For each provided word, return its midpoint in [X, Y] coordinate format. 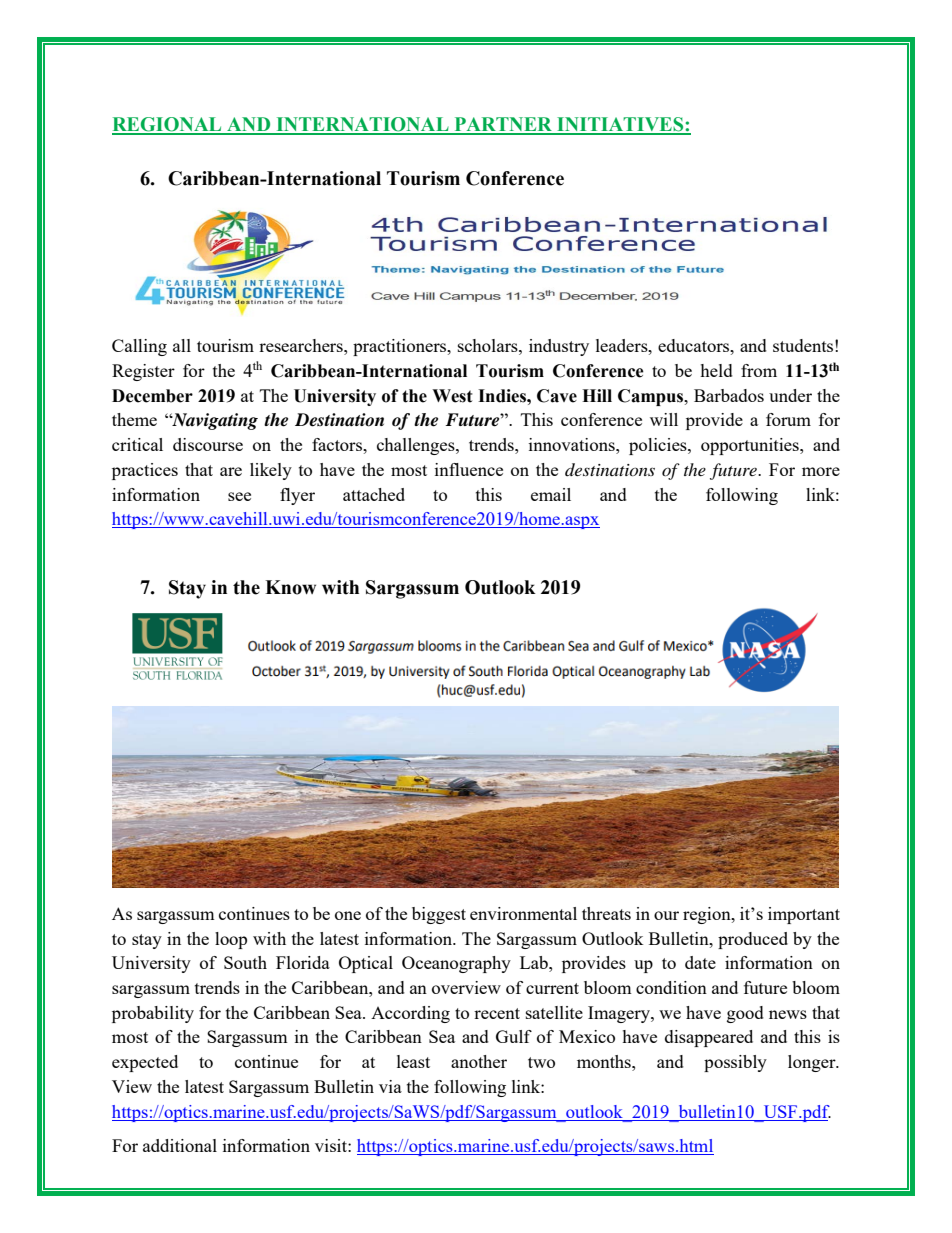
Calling [139, 347]
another [479, 1061]
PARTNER [503, 125]
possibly [735, 1063]
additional [180, 1145]
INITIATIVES [620, 125]
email [551, 494]
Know [290, 587]
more [821, 471]
